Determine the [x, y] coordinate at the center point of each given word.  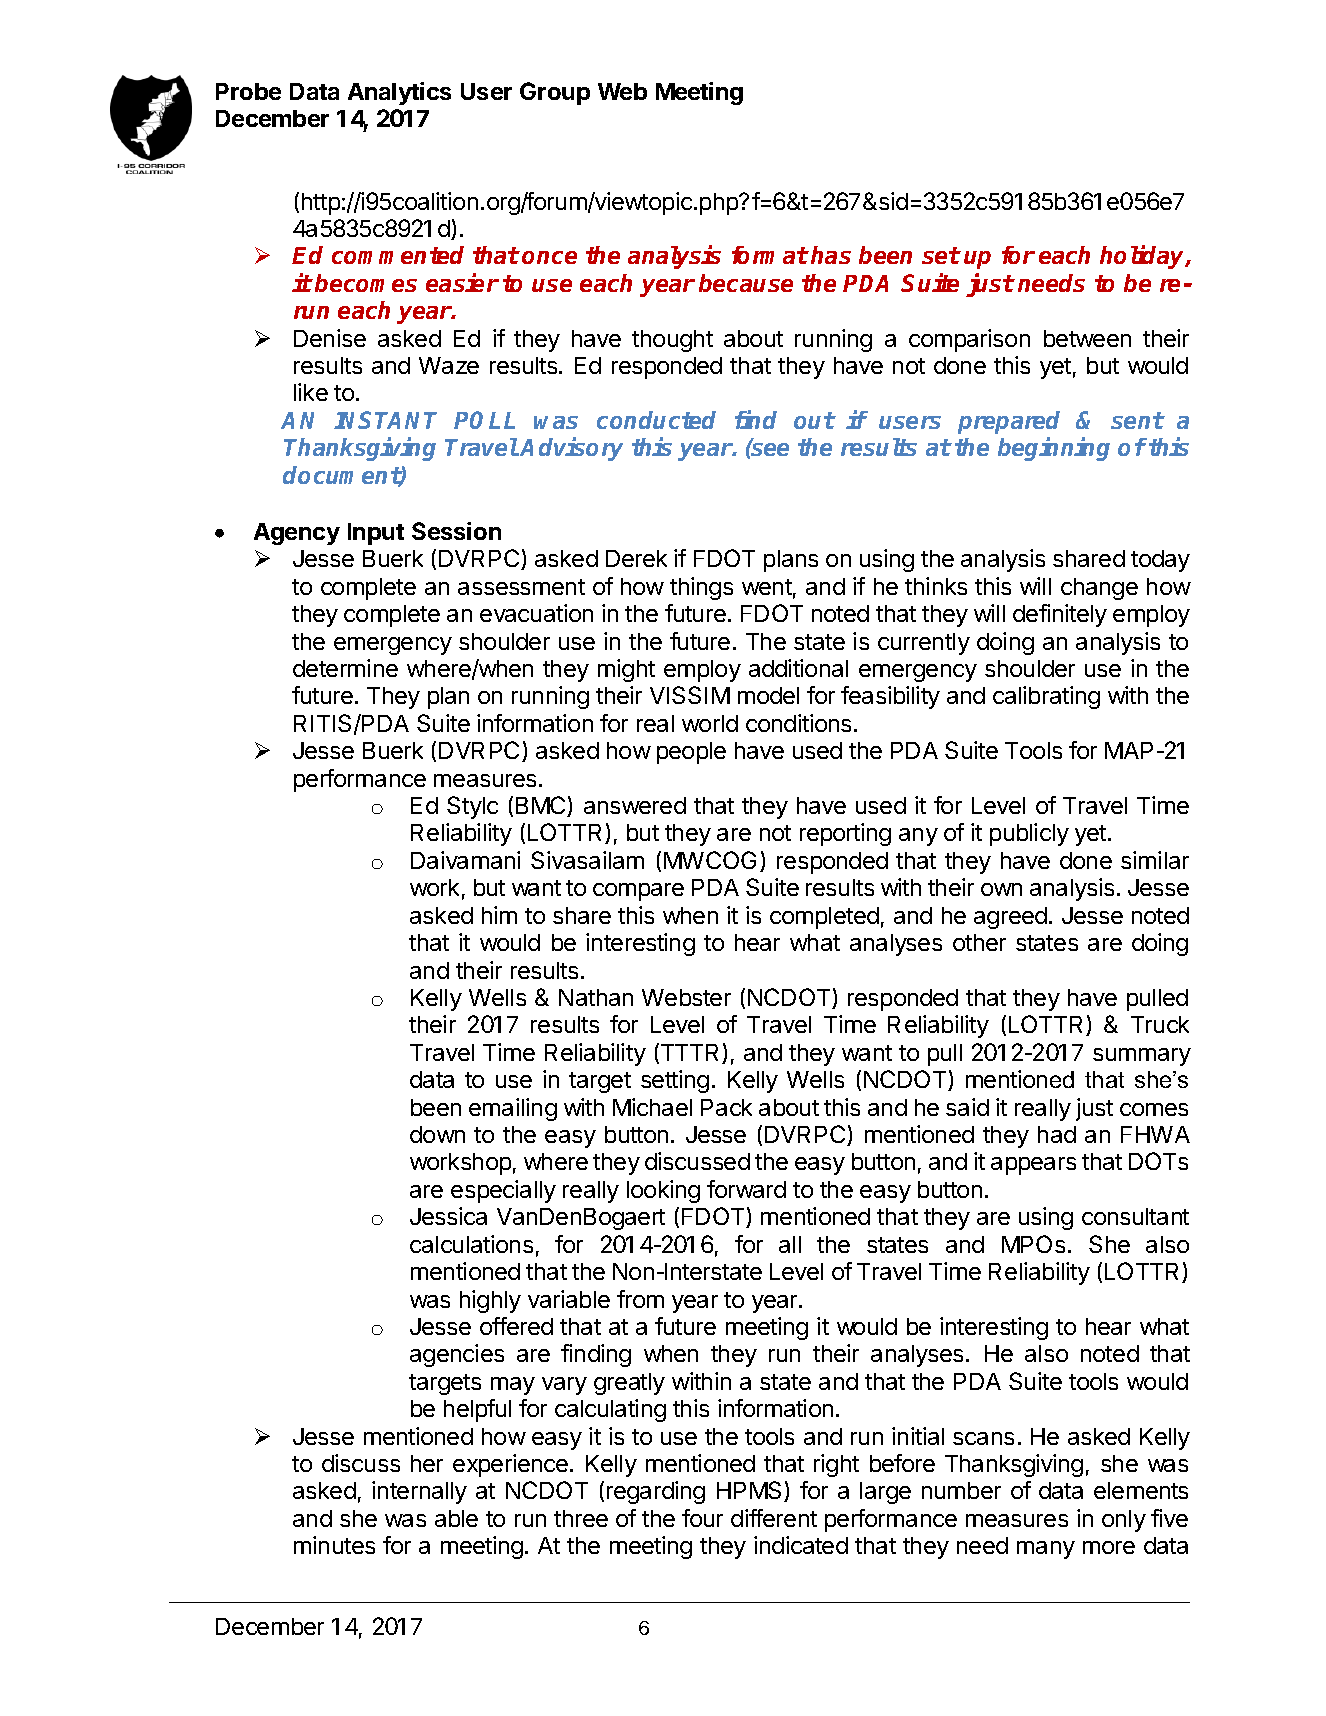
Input [376, 534]
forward [746, 1189]
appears [1033, 1166]
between [1087, 338]
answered [635, 805]
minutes [334, 1545]
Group [555, 93]
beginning [1054, 449]
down [437, 1134]
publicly [1029, 834]
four [702, 1518]
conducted [656, 420]
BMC [542, 806]
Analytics [399, 93]
